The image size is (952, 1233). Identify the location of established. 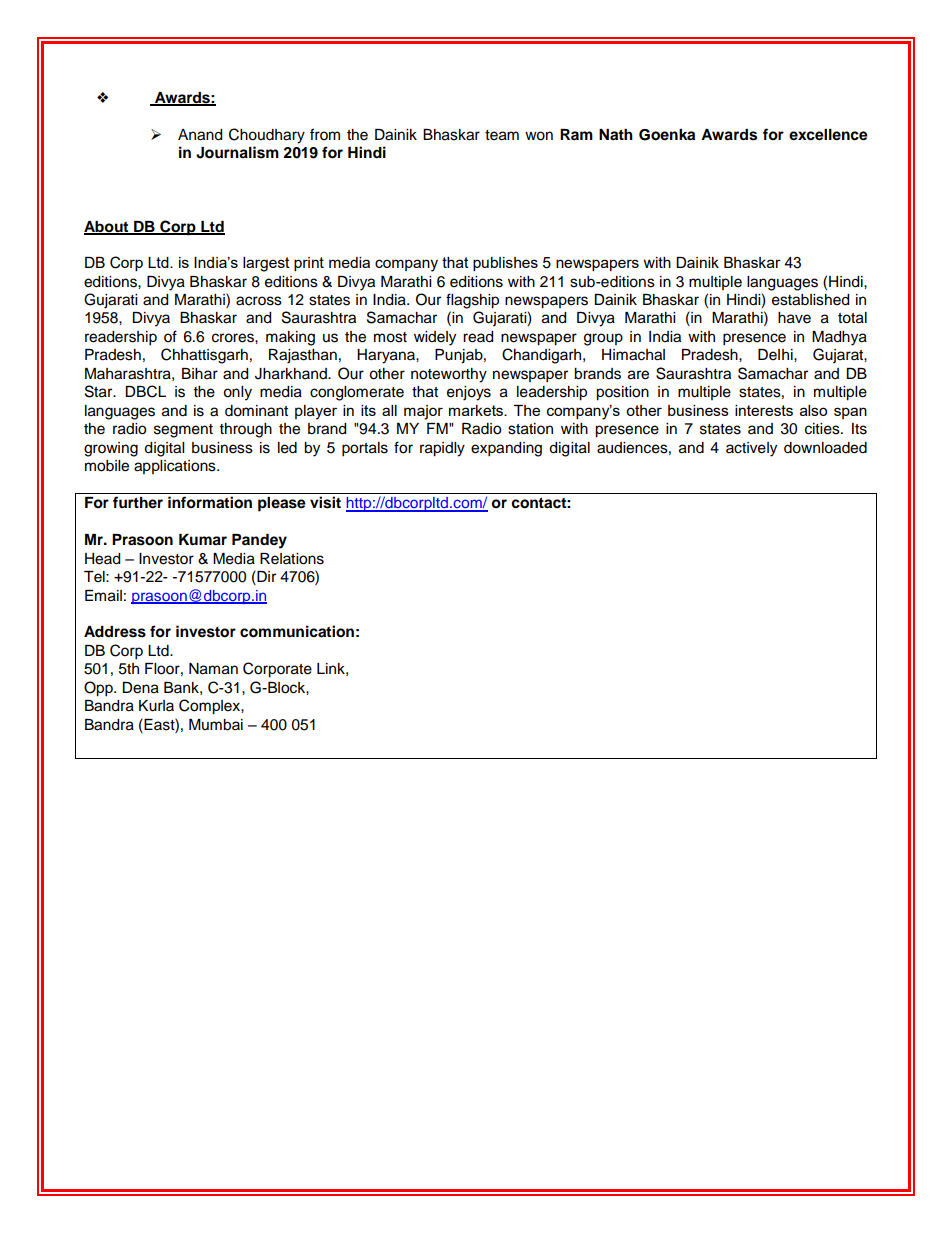
(810, 300).
